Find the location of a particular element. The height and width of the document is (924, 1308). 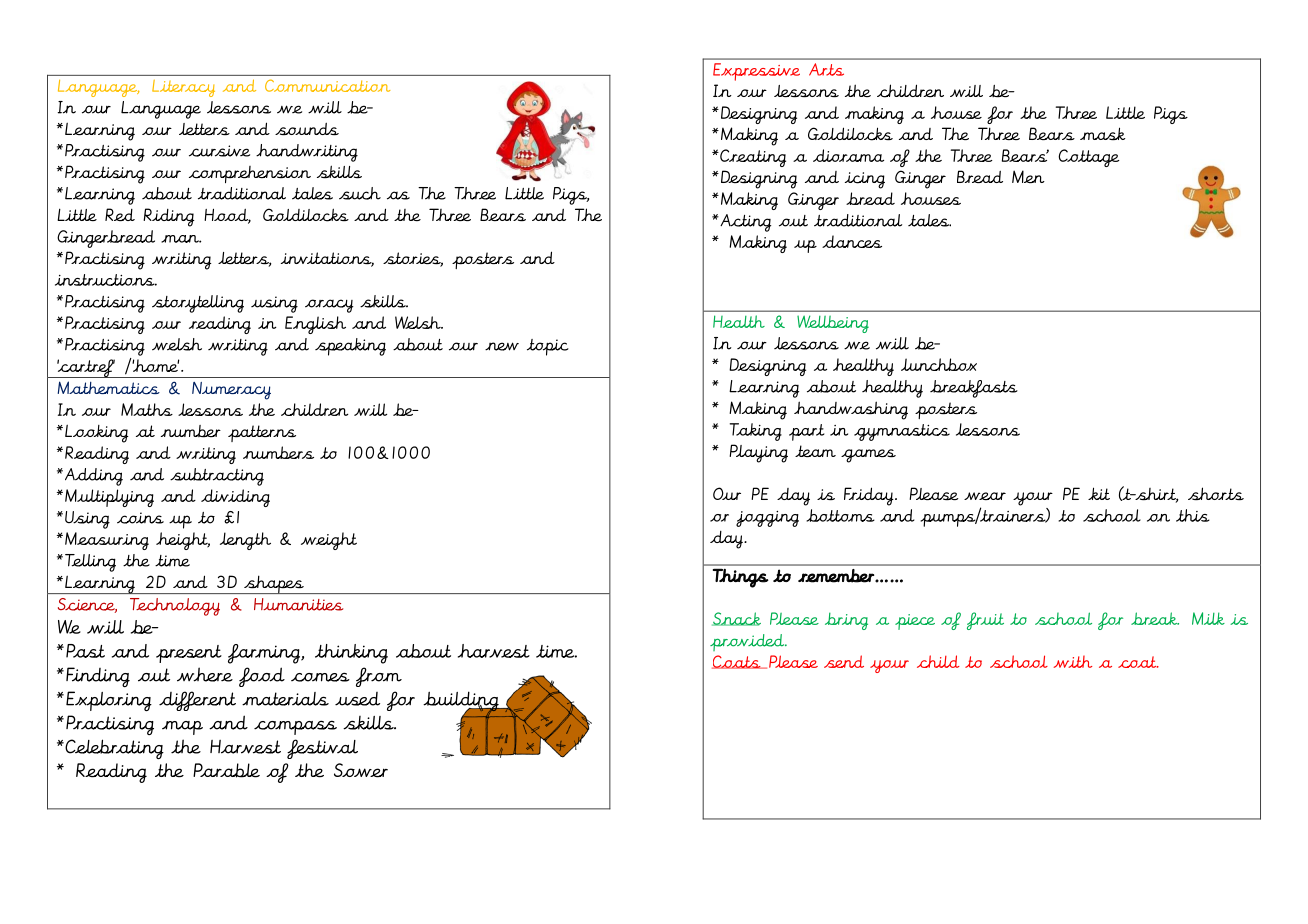

English is located at coordinates (315, 325).
